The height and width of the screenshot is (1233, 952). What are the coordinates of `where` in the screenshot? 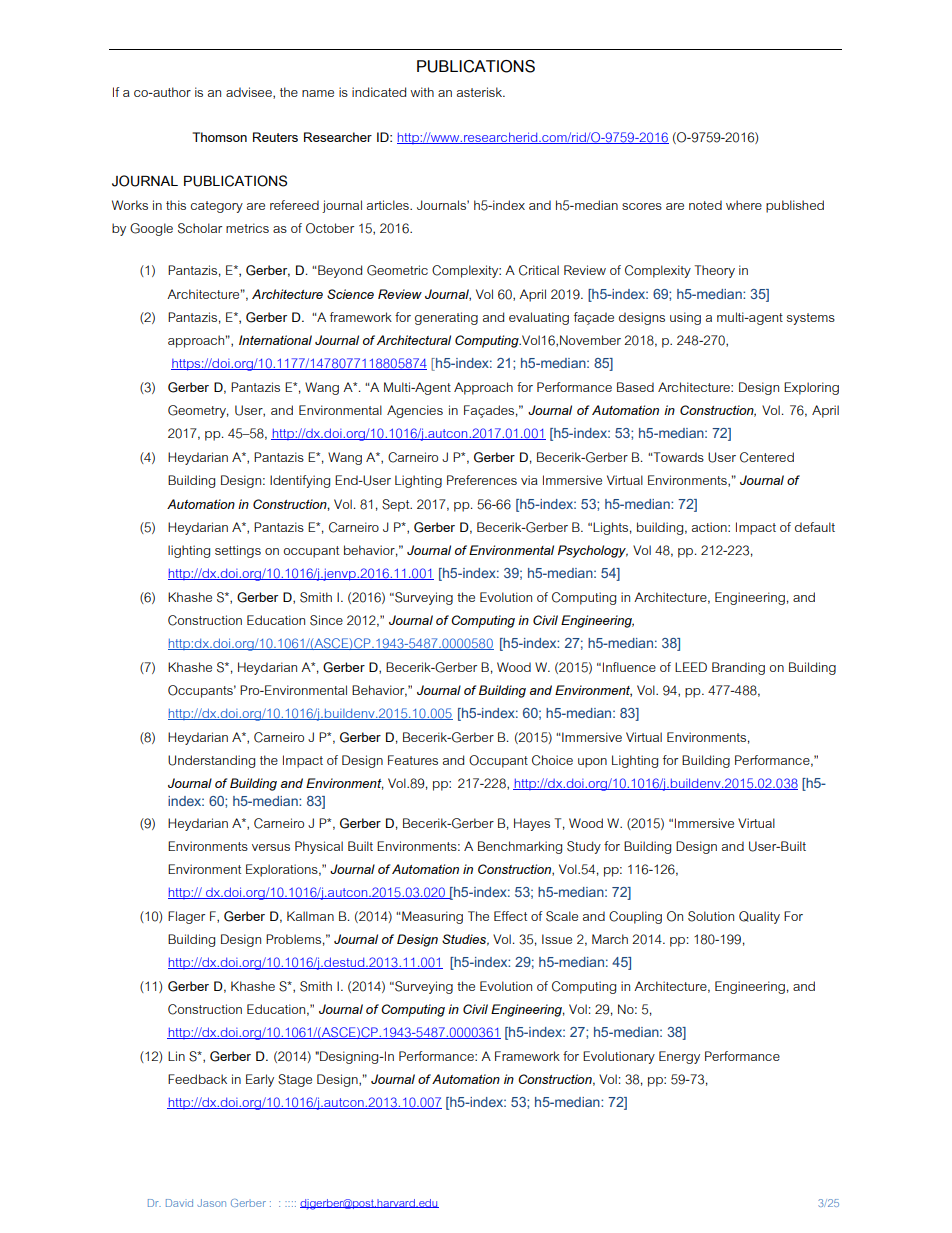 It's located at (744, 205).
